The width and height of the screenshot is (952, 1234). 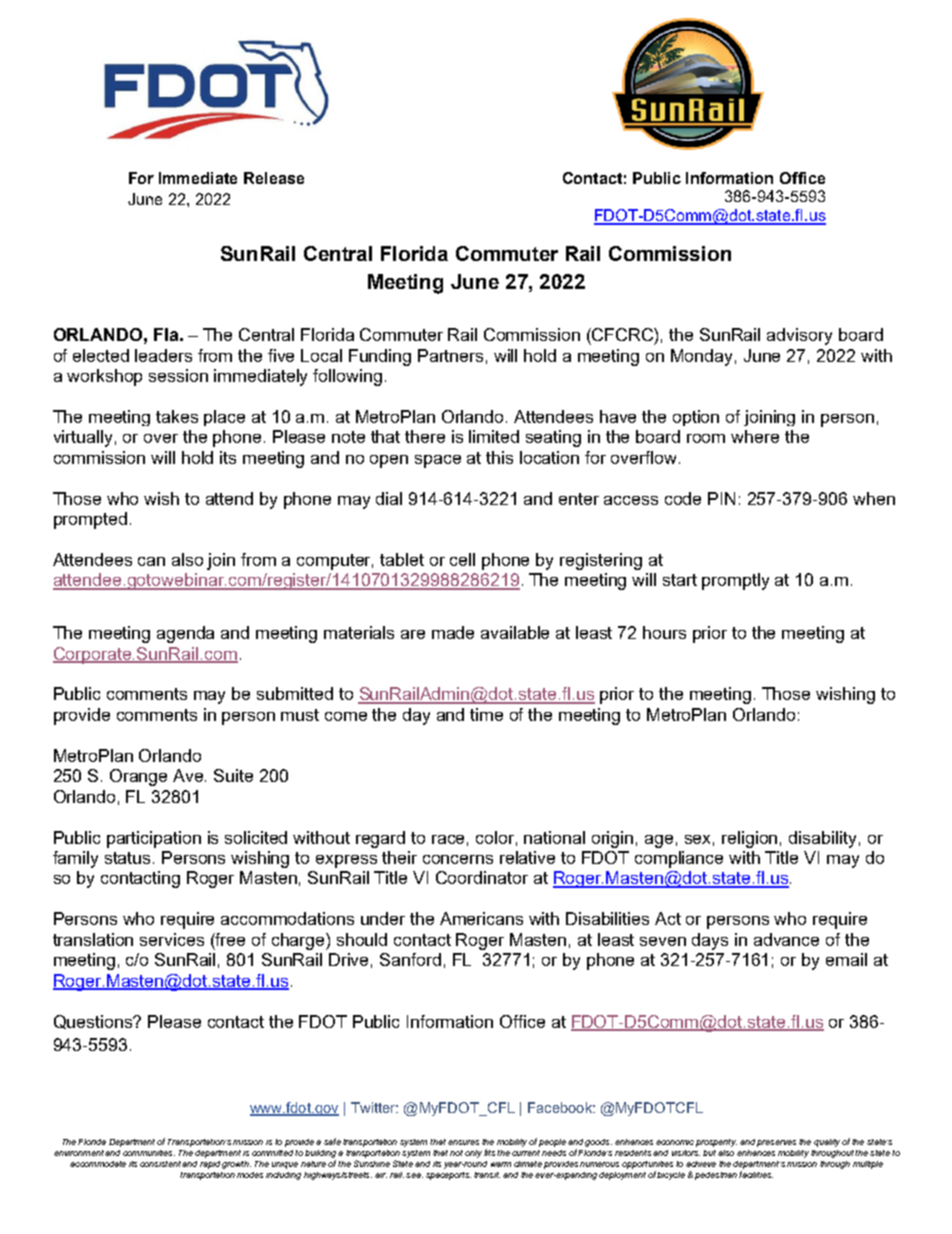 I want to click on consistent, so click(x=160, y=1164).
